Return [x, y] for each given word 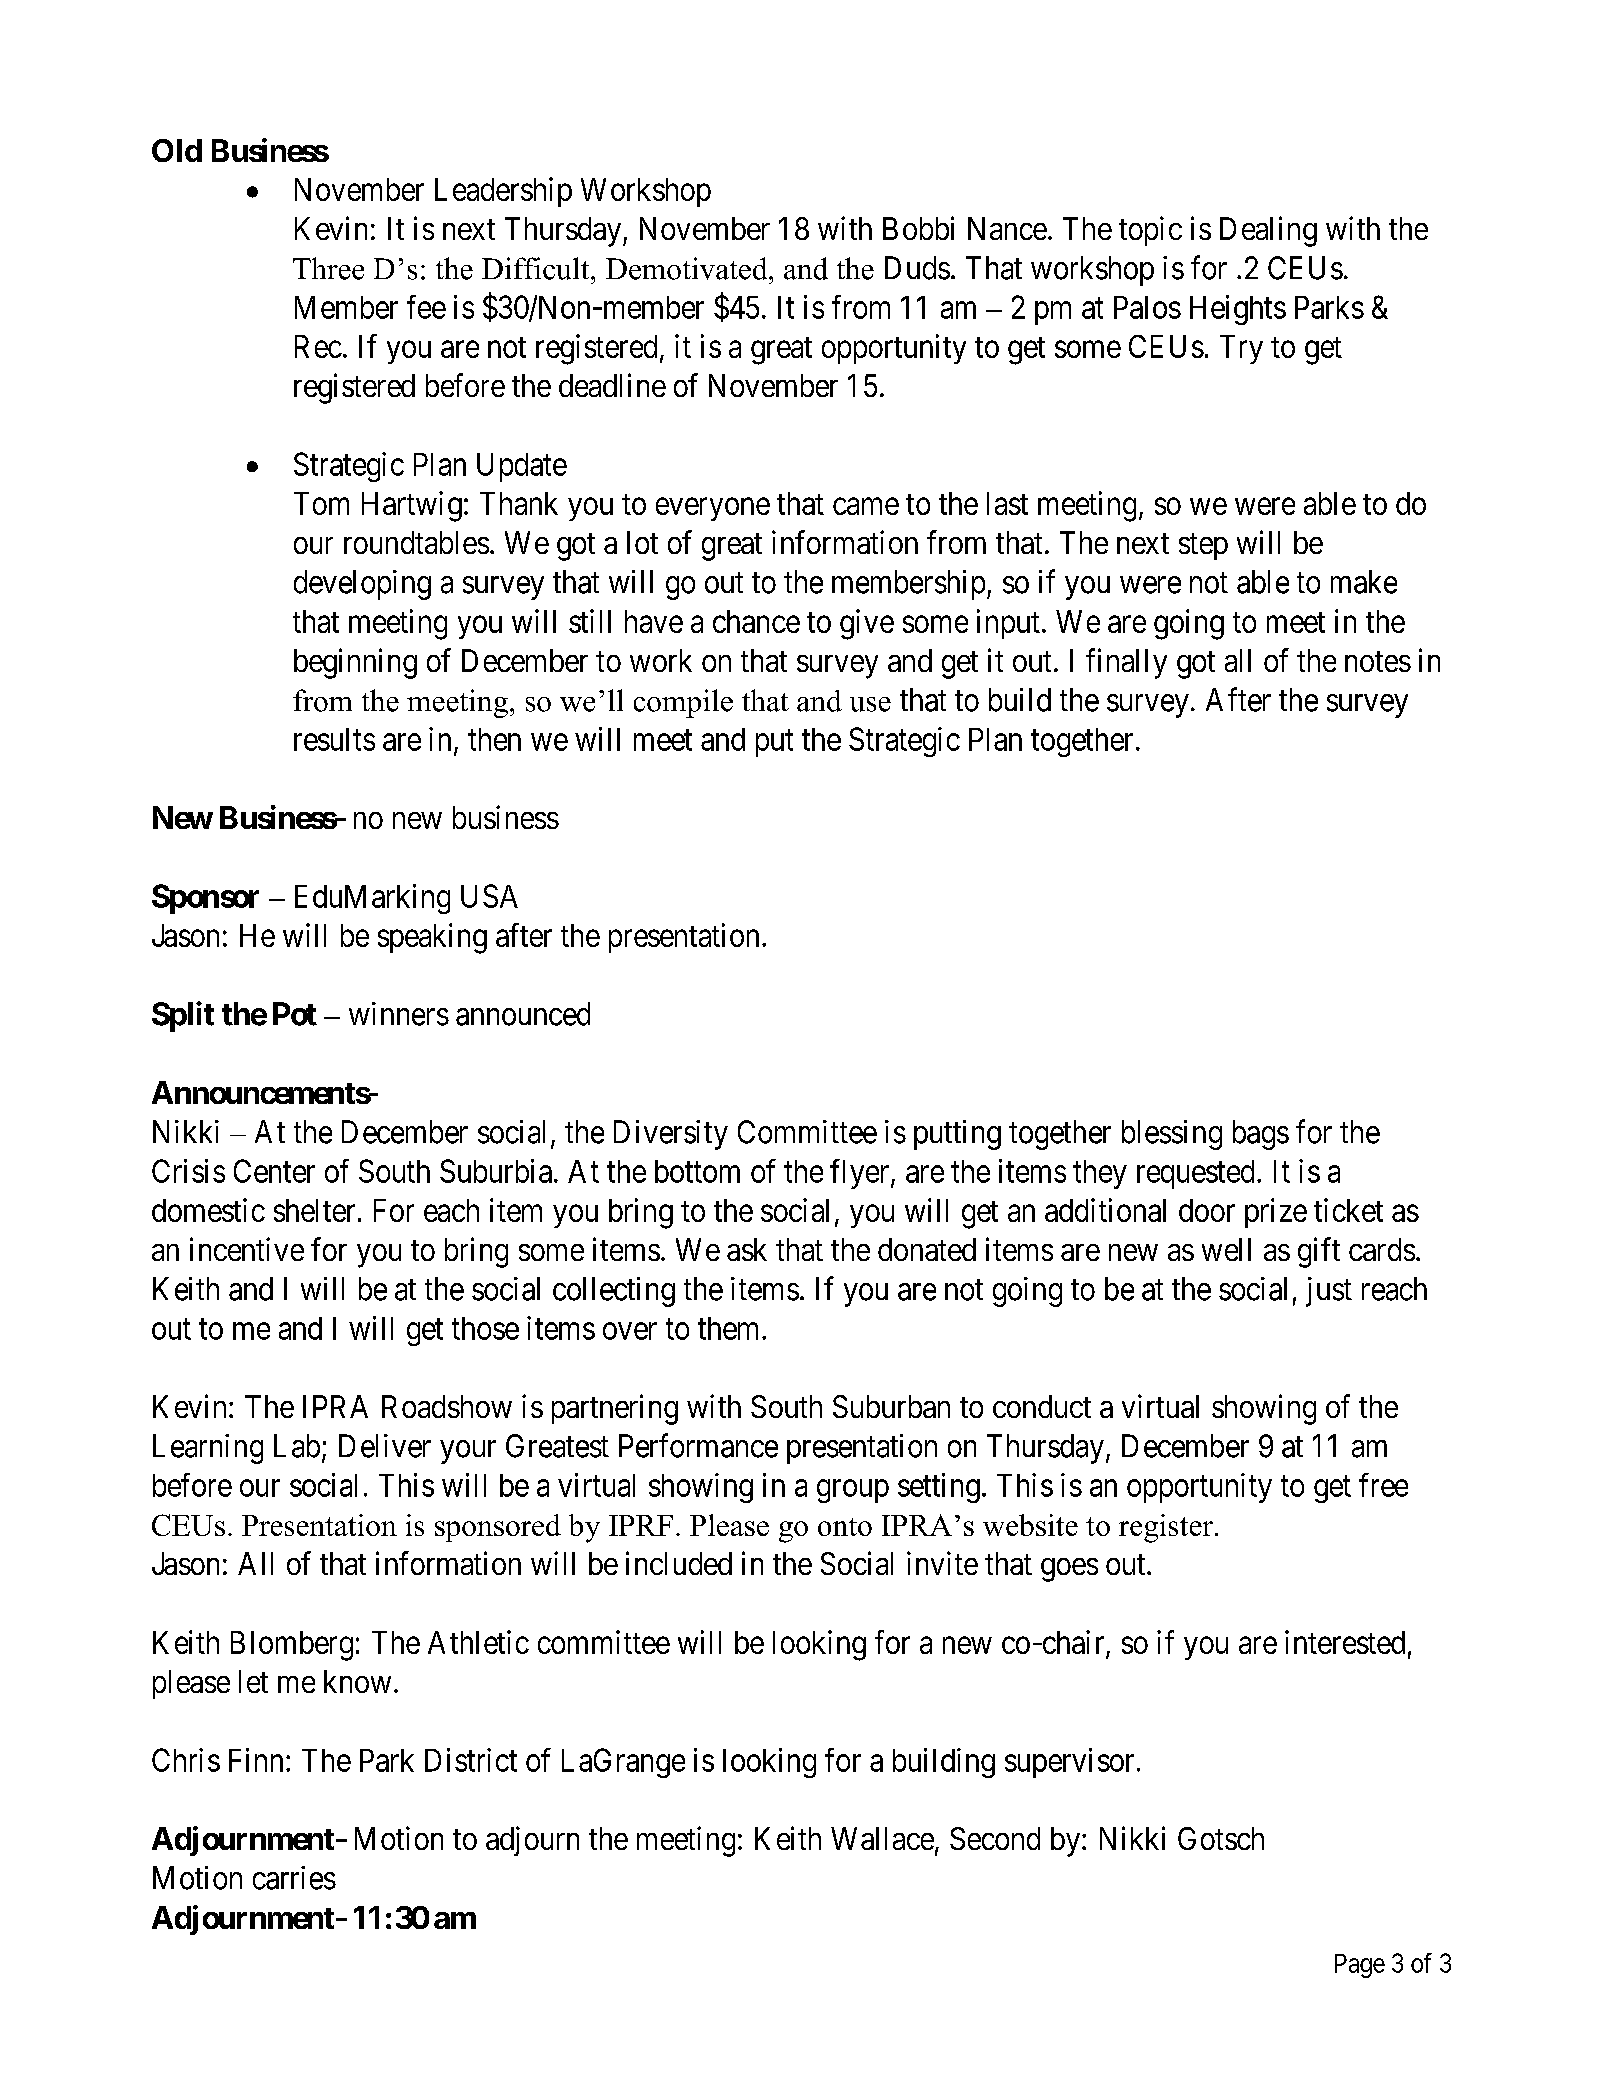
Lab [297, 1446]
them [730, 1328]
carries [294, 1878]
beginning [355, 663]
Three [328, 268]
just [1329, 1292]
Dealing [1268, 231]
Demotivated [688, 268]
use [870, 704]
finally [1126, 663]
